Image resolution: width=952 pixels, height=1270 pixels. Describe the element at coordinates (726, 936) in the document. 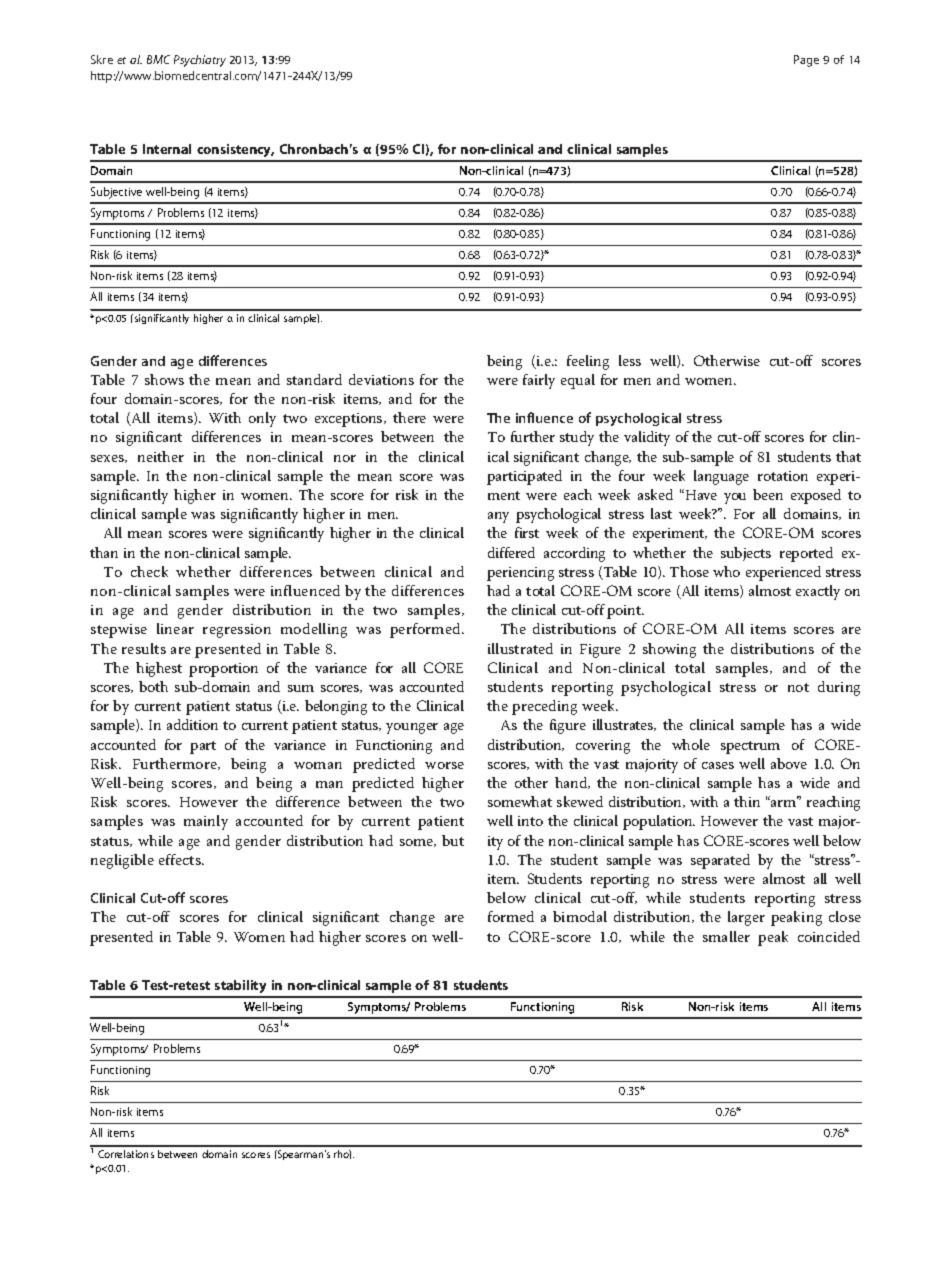

I see `smaller` at that location.
